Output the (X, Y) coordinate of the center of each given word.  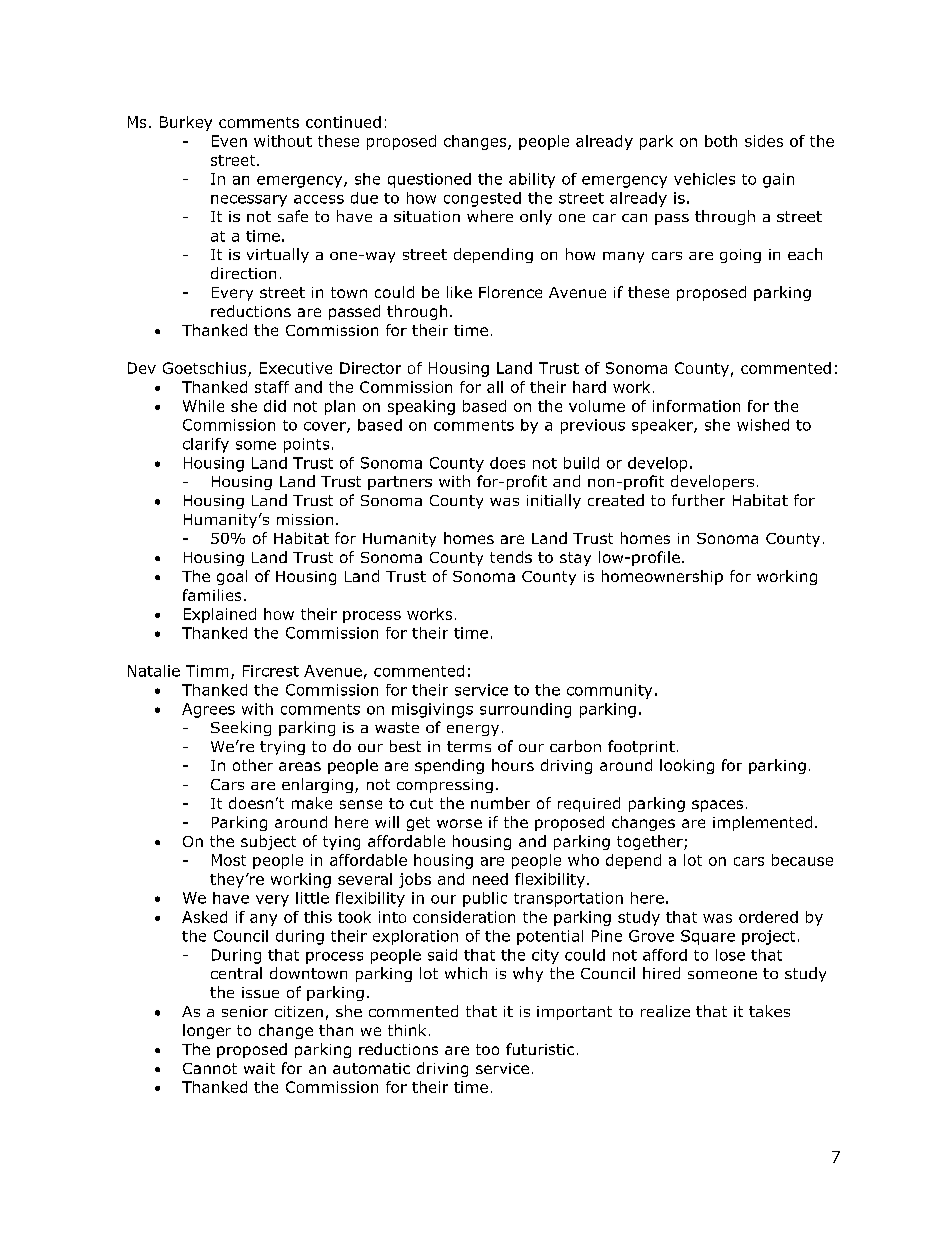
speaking (421, 407)
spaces (717, 806)
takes (769, 1011)
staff (272, 387)
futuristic (540, 1049)
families (212, 595)
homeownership (662, 577)
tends (511, 557)
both (721, 141)
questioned (429, 180)
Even (229, 141)
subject (268, 842)
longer (207, 1031)
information (696, 406)
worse (459, 823)
